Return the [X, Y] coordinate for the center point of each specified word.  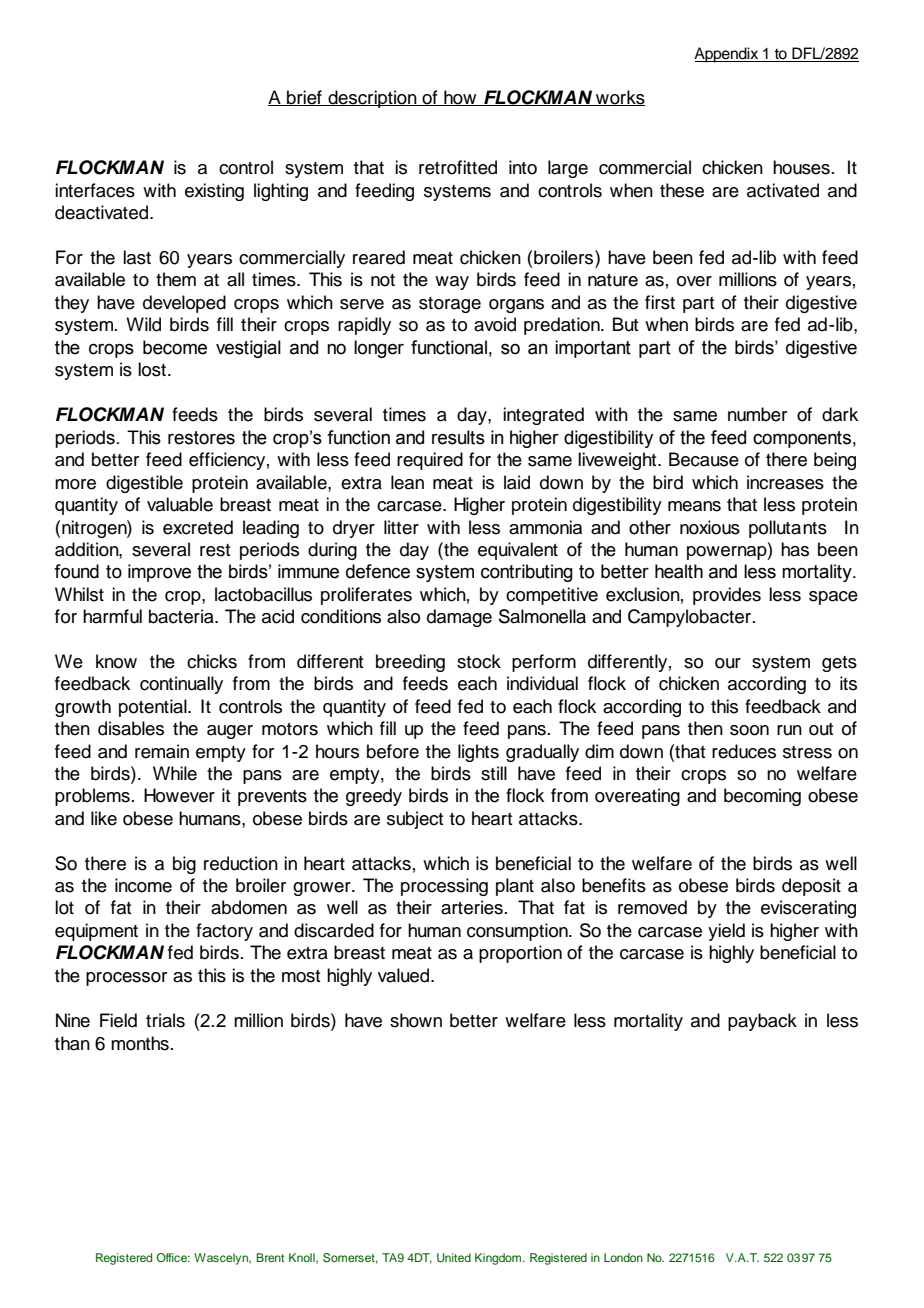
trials [165, 1020]
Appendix [727, 55]
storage [450, 305]
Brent [270, 1257]
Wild [143, 324]
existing [214, 192]
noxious [710, 527]
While [175, 773]
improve [159, 573]
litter [401, 527]
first [660, 302]
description [372, 99]
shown [416, 1020]
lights [478, 753]
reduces [744, 751]
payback [762, 1022]
